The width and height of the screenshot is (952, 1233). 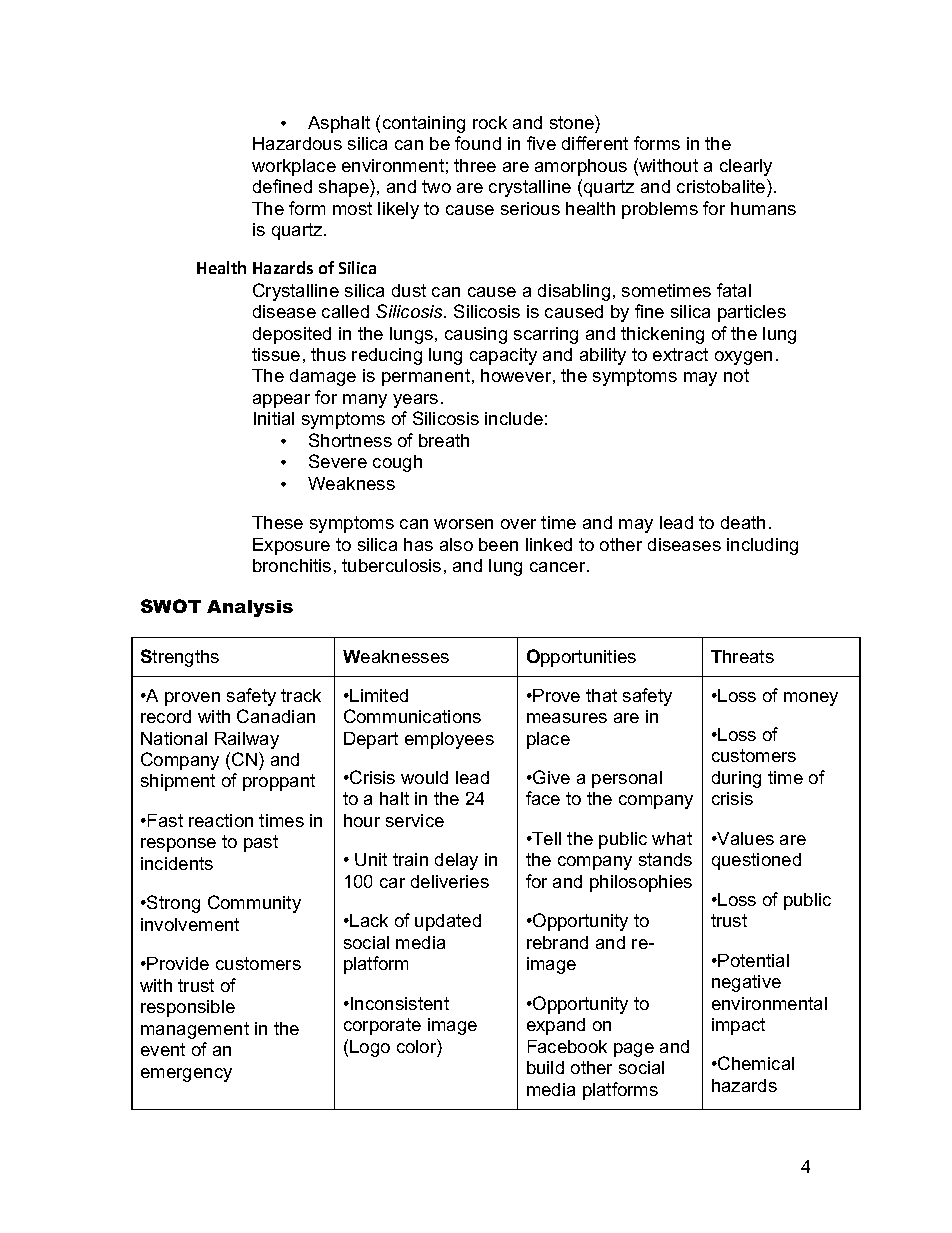 I want to click on death, so click(x=743, y=522).
